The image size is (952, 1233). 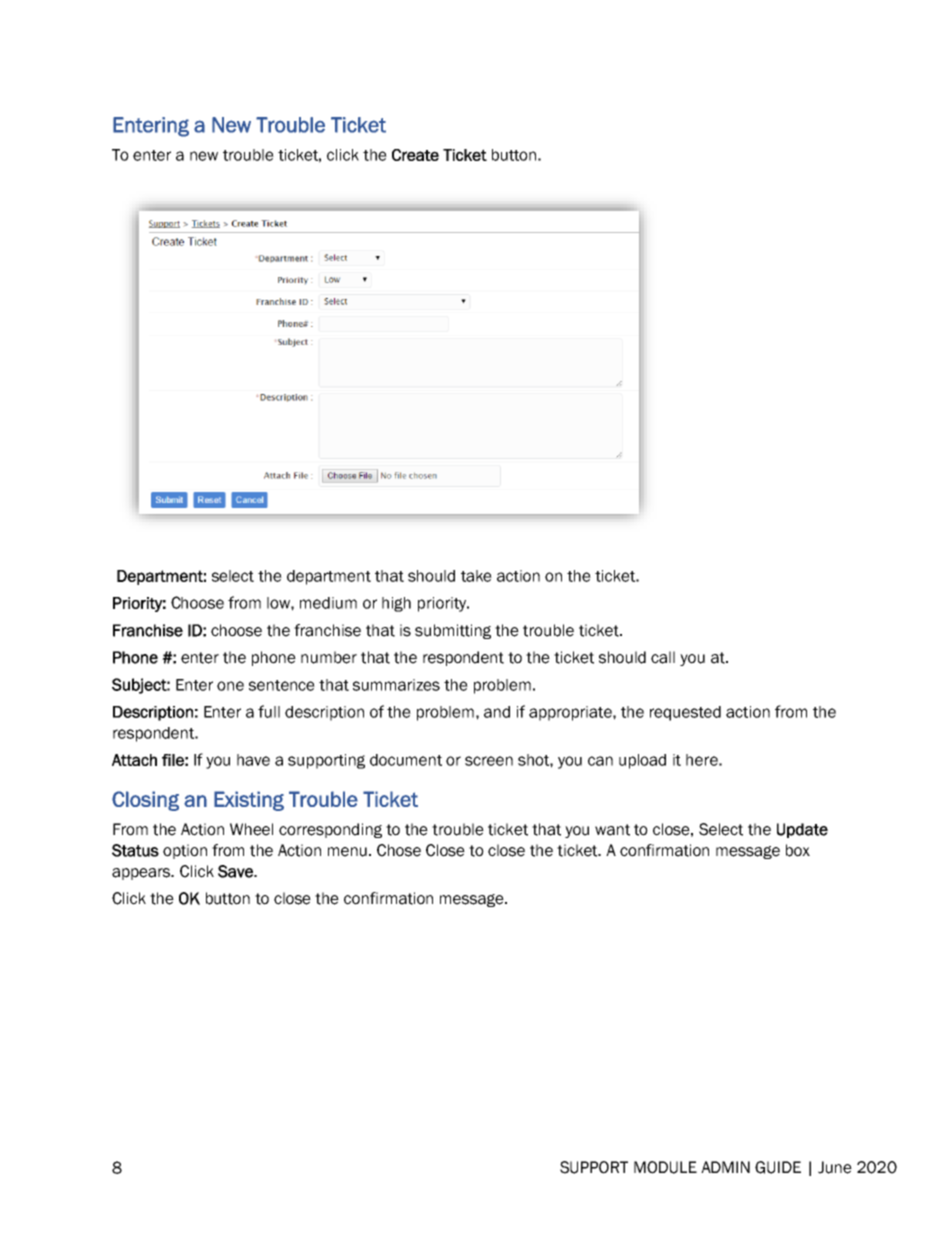 I want to click on Save, so click(x=236, y=871).
